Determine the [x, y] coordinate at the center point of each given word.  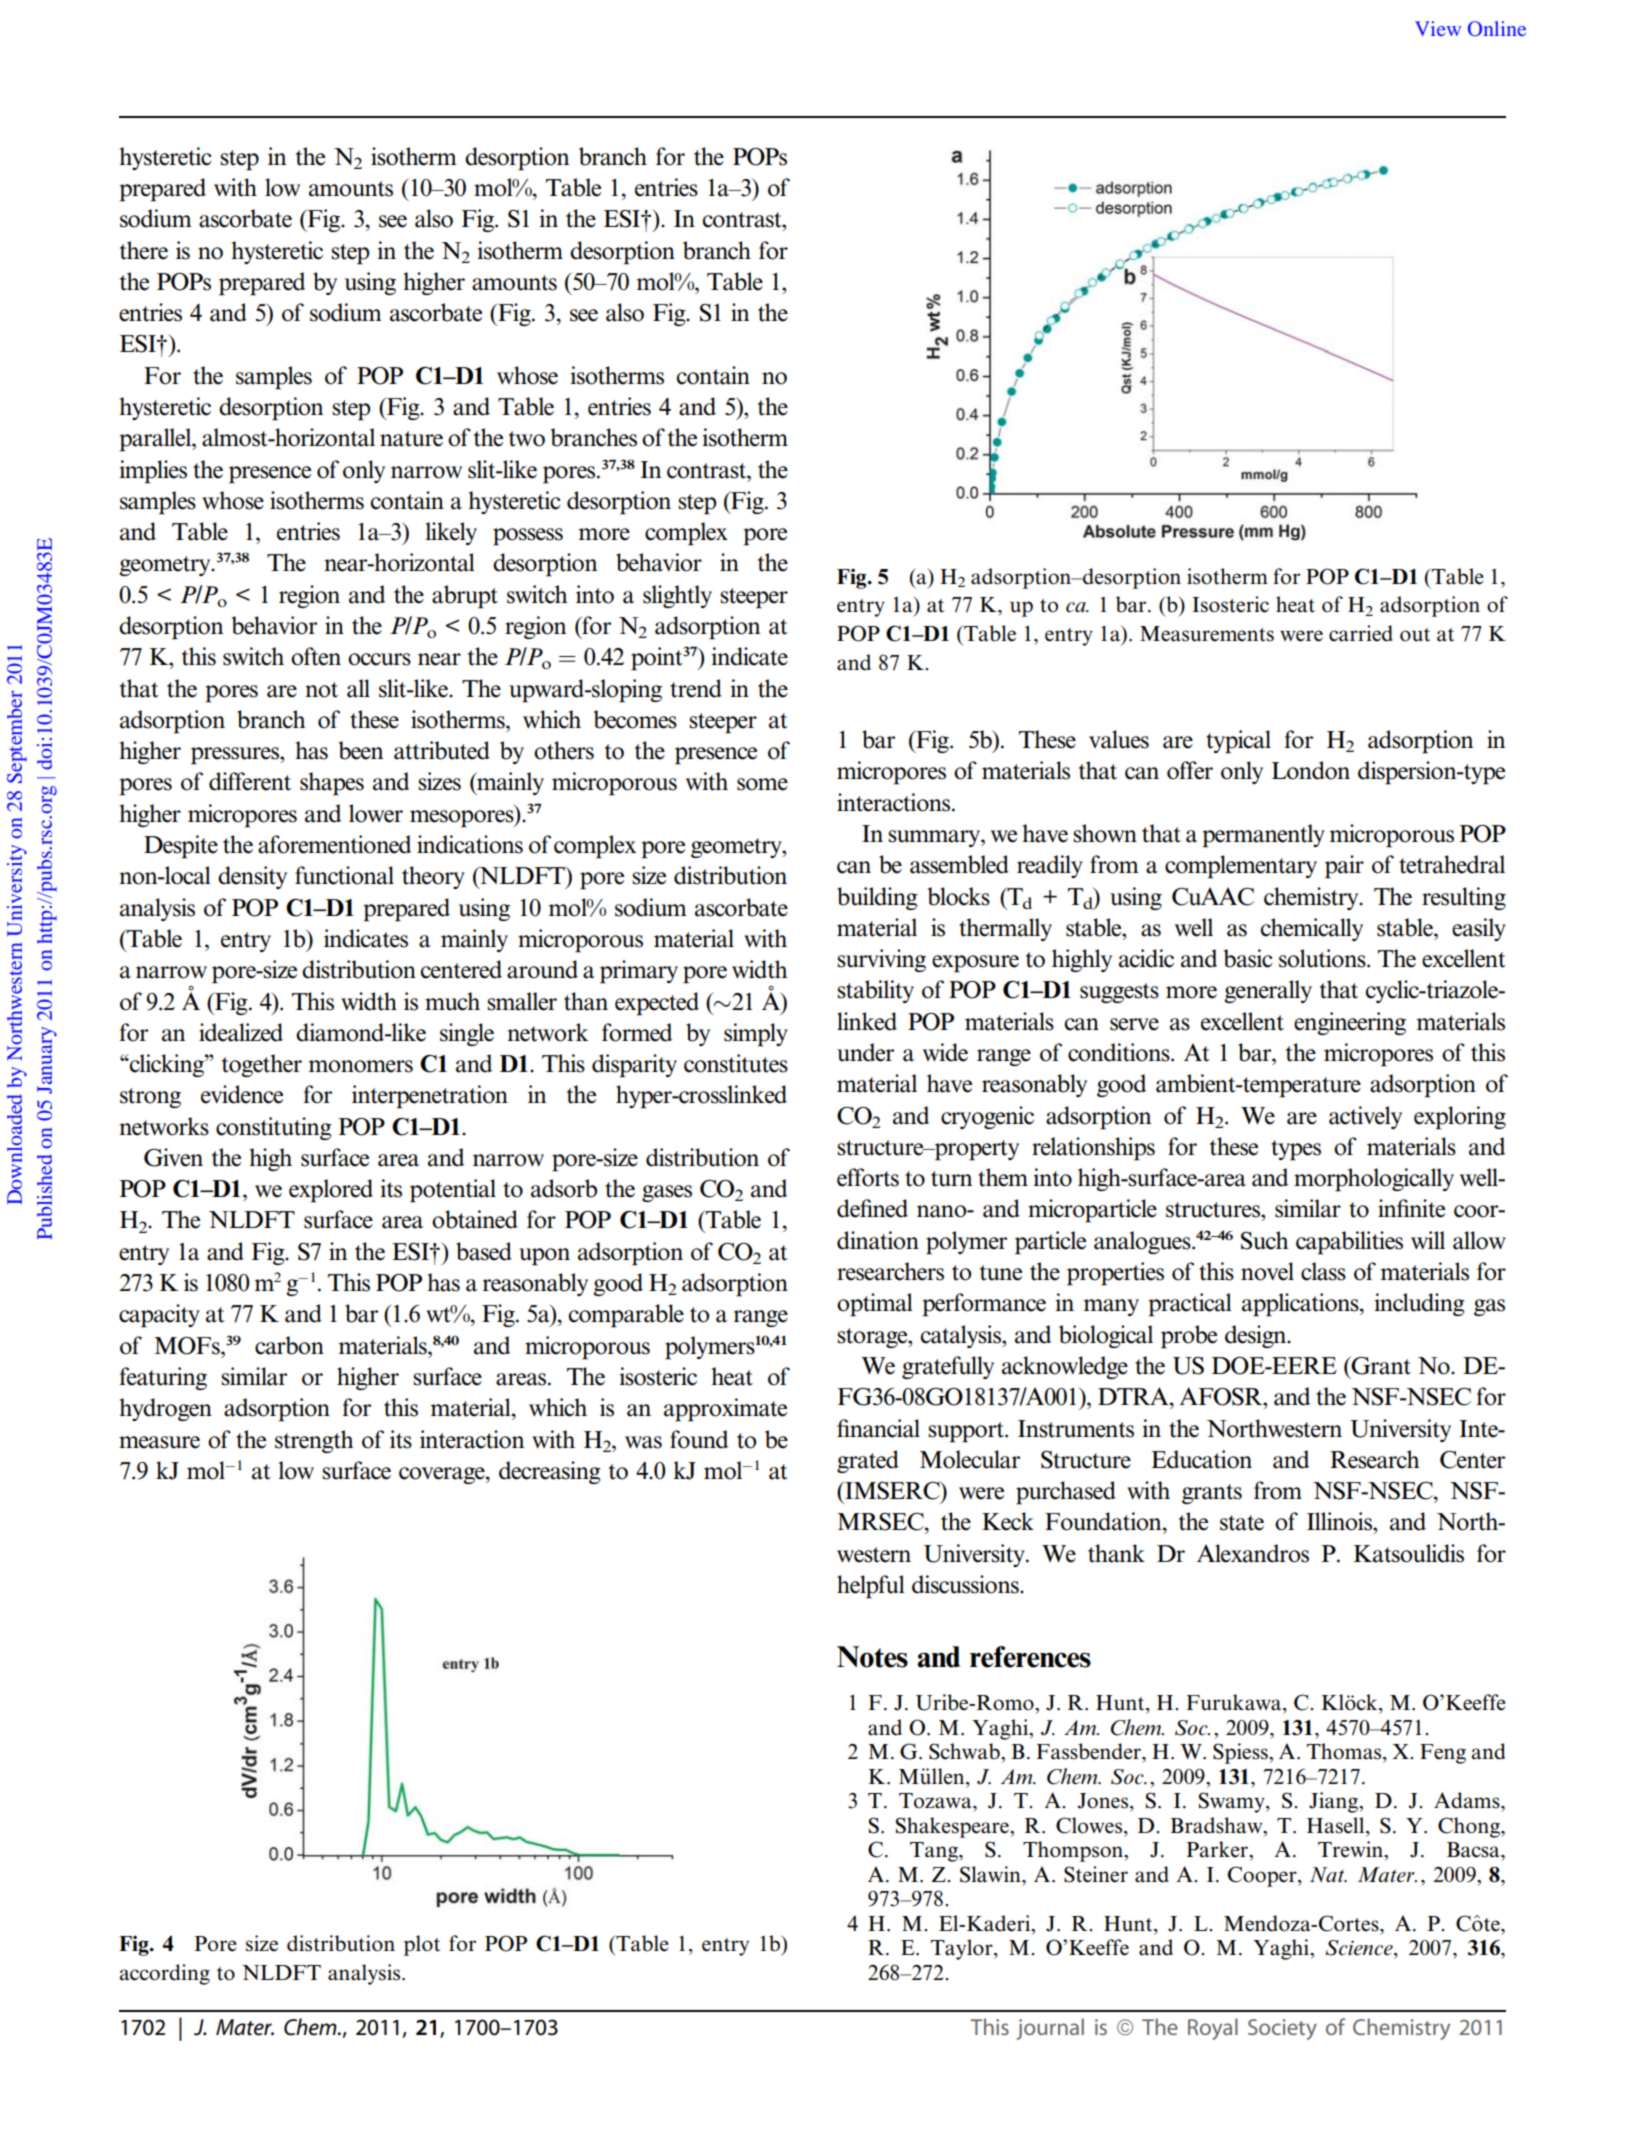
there [144, 250]
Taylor [962, 1949]
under [865, 1052]
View [1438, 28]
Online [1497, 29]
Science [1360, 1948]
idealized [241, 1032]
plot [422, 1945]
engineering [1350, 1023]
